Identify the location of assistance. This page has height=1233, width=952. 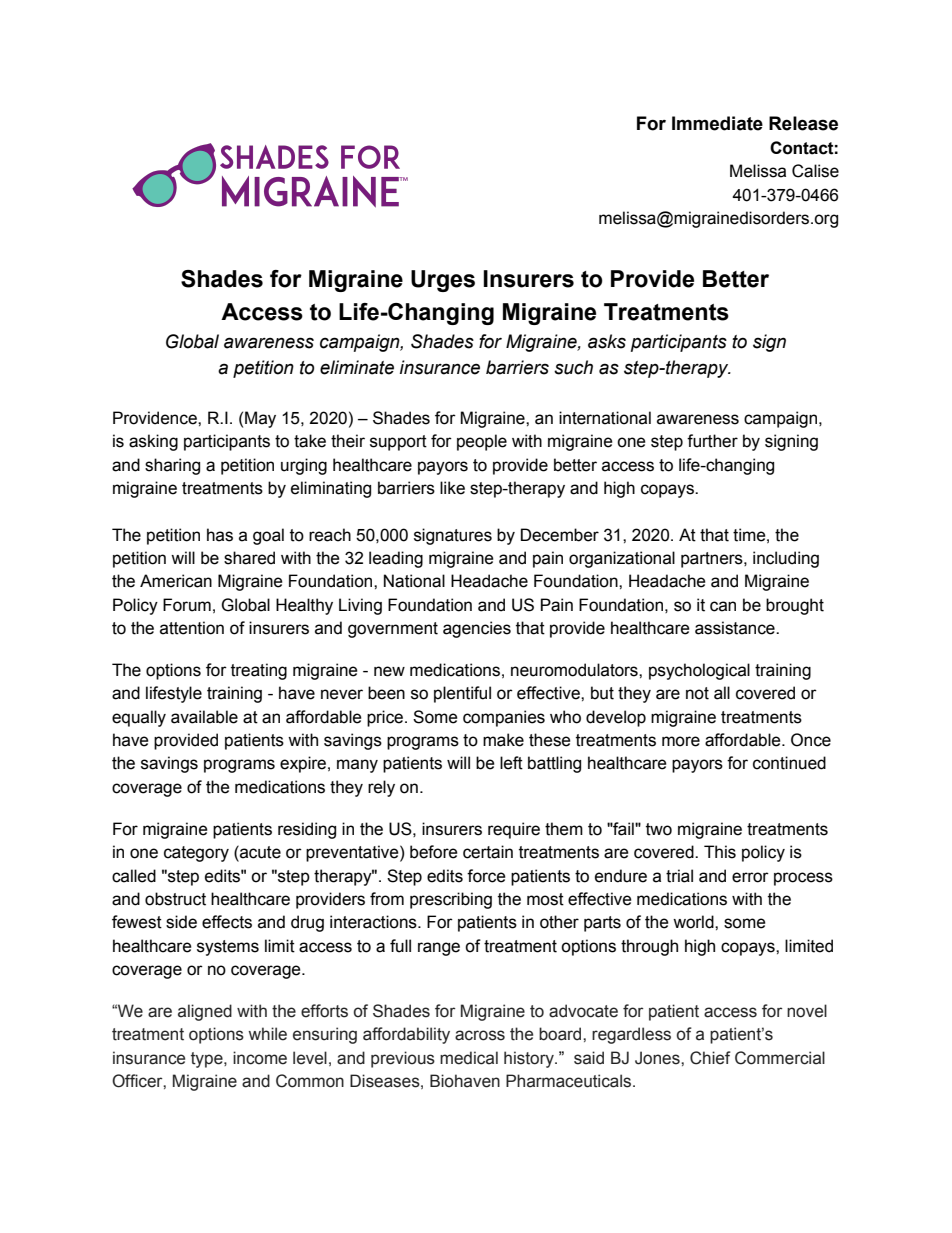
(736, 628).
